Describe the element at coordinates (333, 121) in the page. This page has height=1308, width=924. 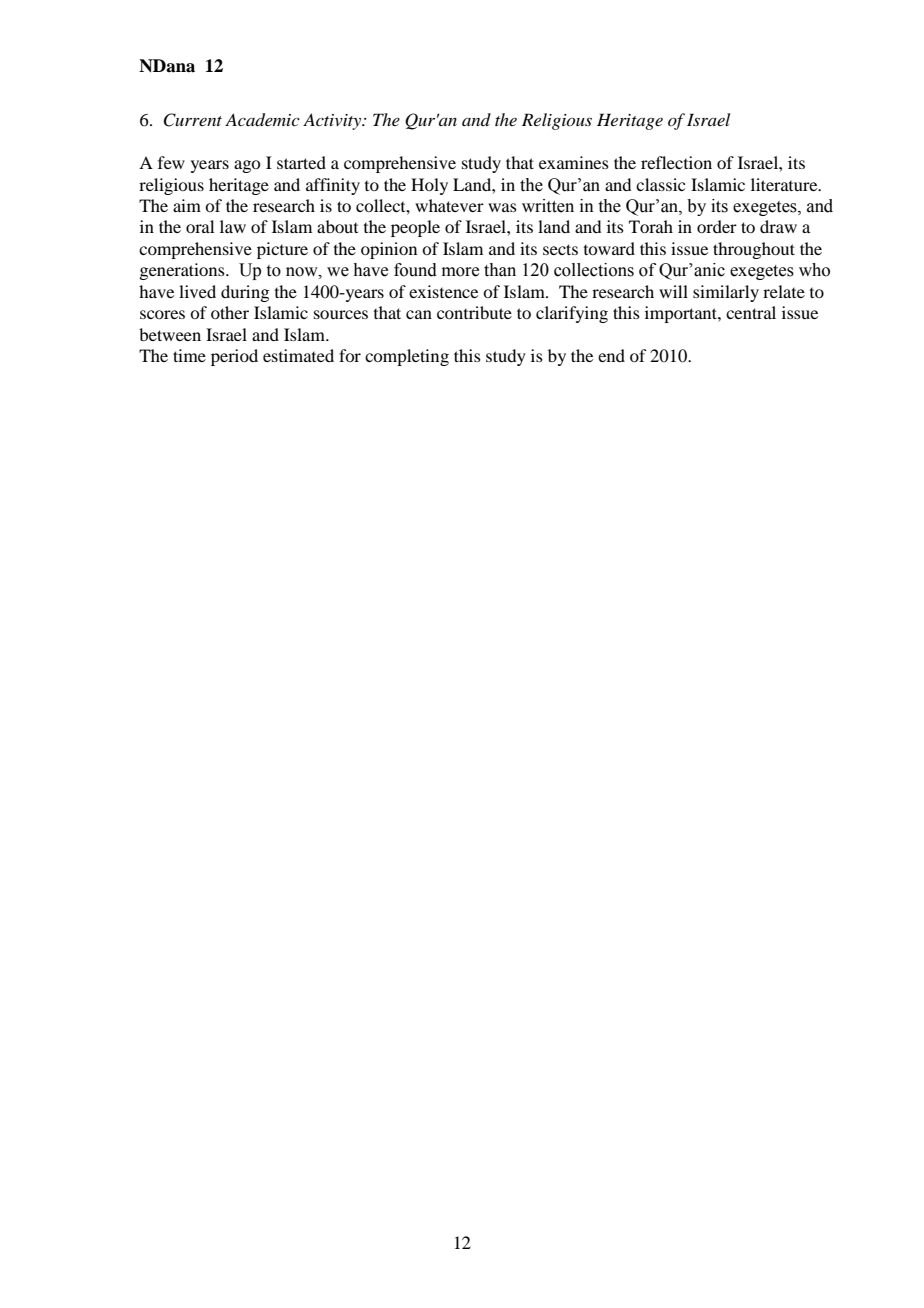
I see `Activity` at that location.
